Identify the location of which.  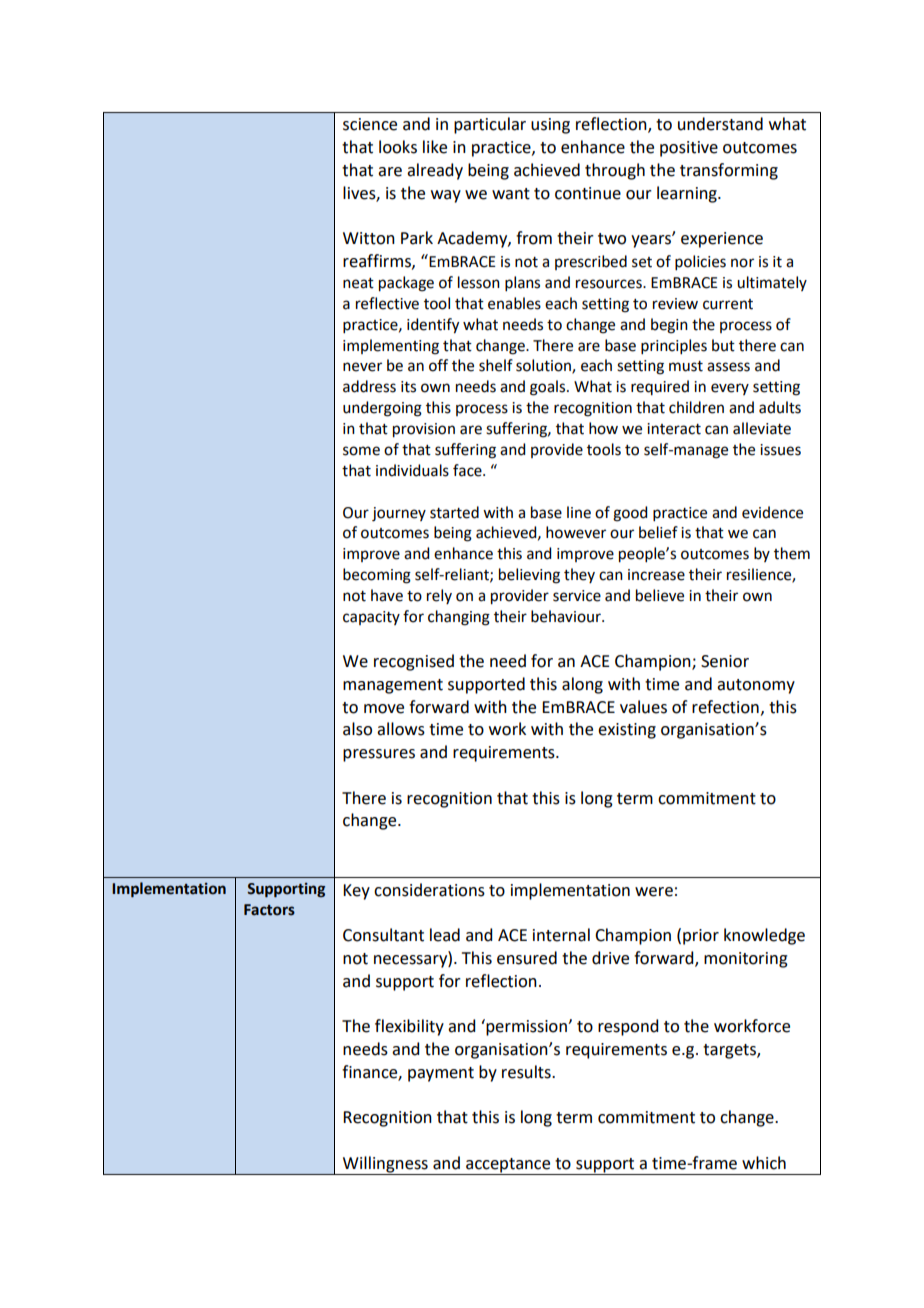
(764, 1163).
